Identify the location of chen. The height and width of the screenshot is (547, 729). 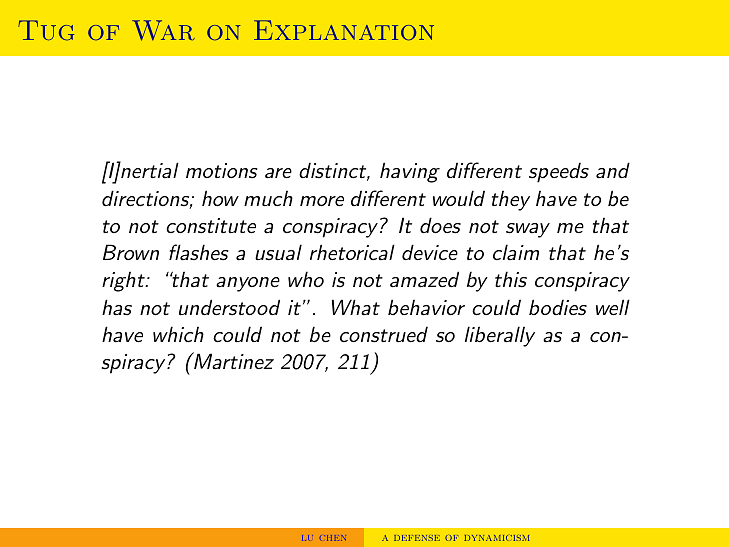
(333, 538).
